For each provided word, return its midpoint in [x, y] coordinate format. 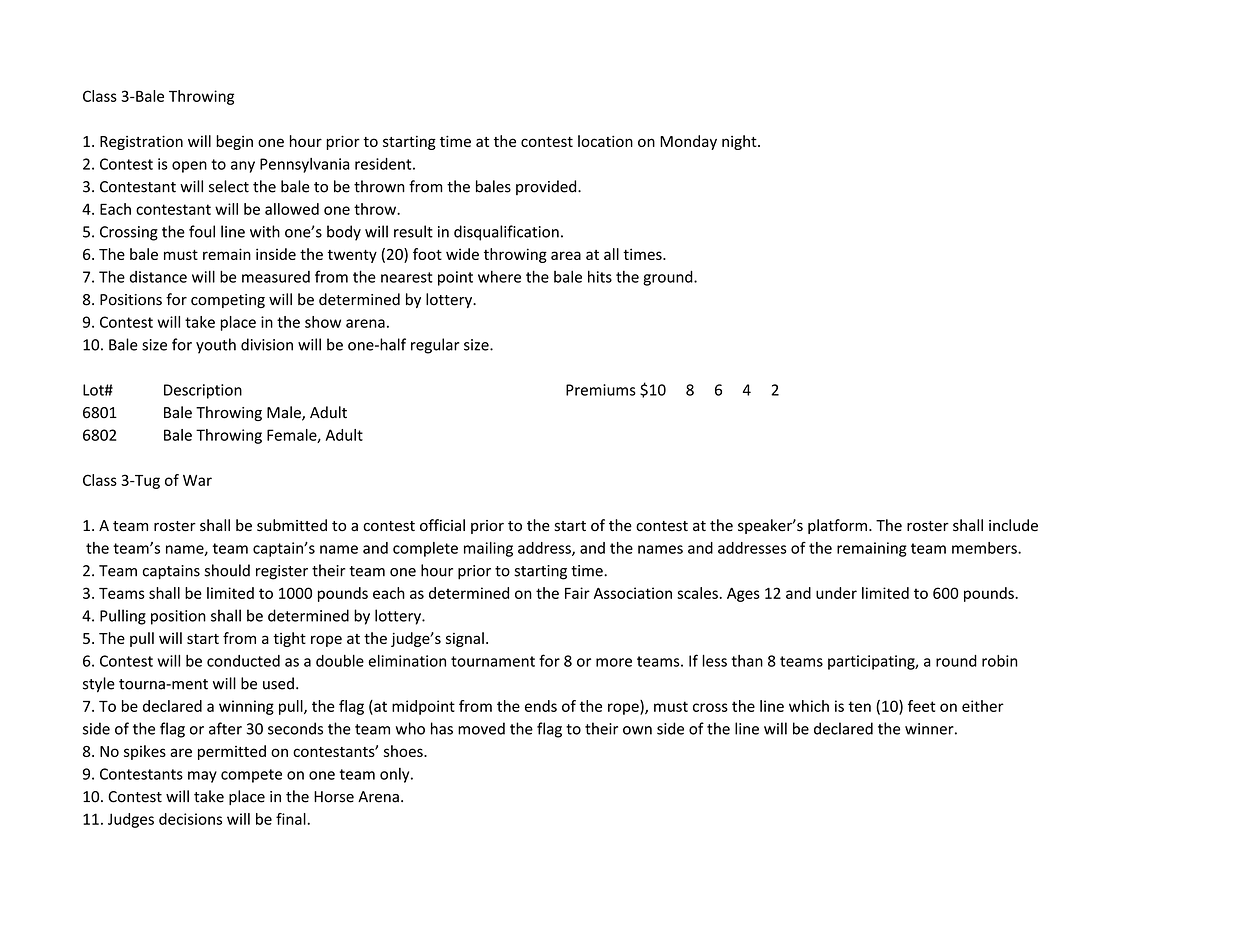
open [189, 167]
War [197, 480]
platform [837, 526]
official [442, 525]
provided [547, 187]
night [740, 142]
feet [921, 706]
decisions [190, 819]
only [396, 775]
